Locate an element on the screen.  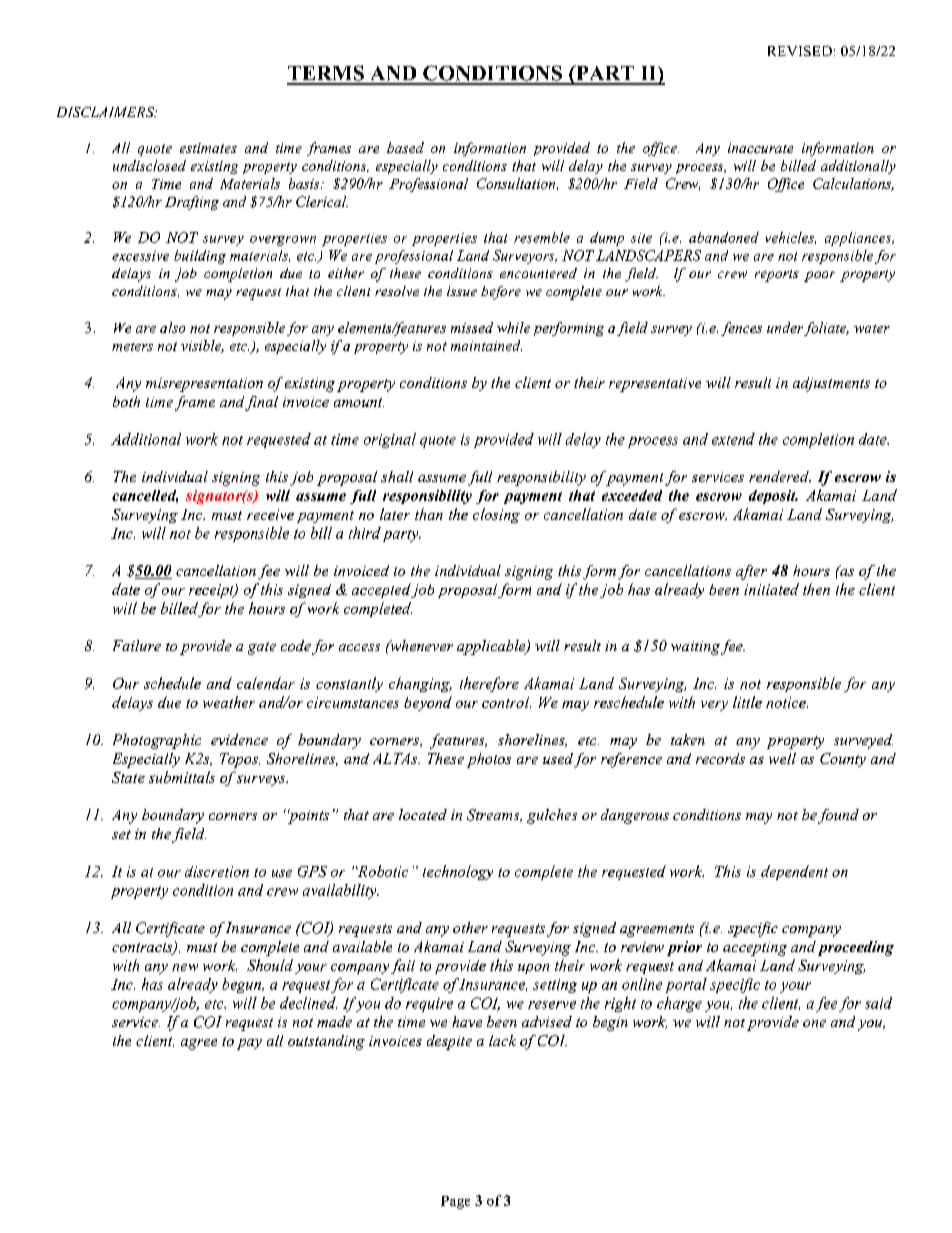
Page is located at coordinates (455, 1202).
